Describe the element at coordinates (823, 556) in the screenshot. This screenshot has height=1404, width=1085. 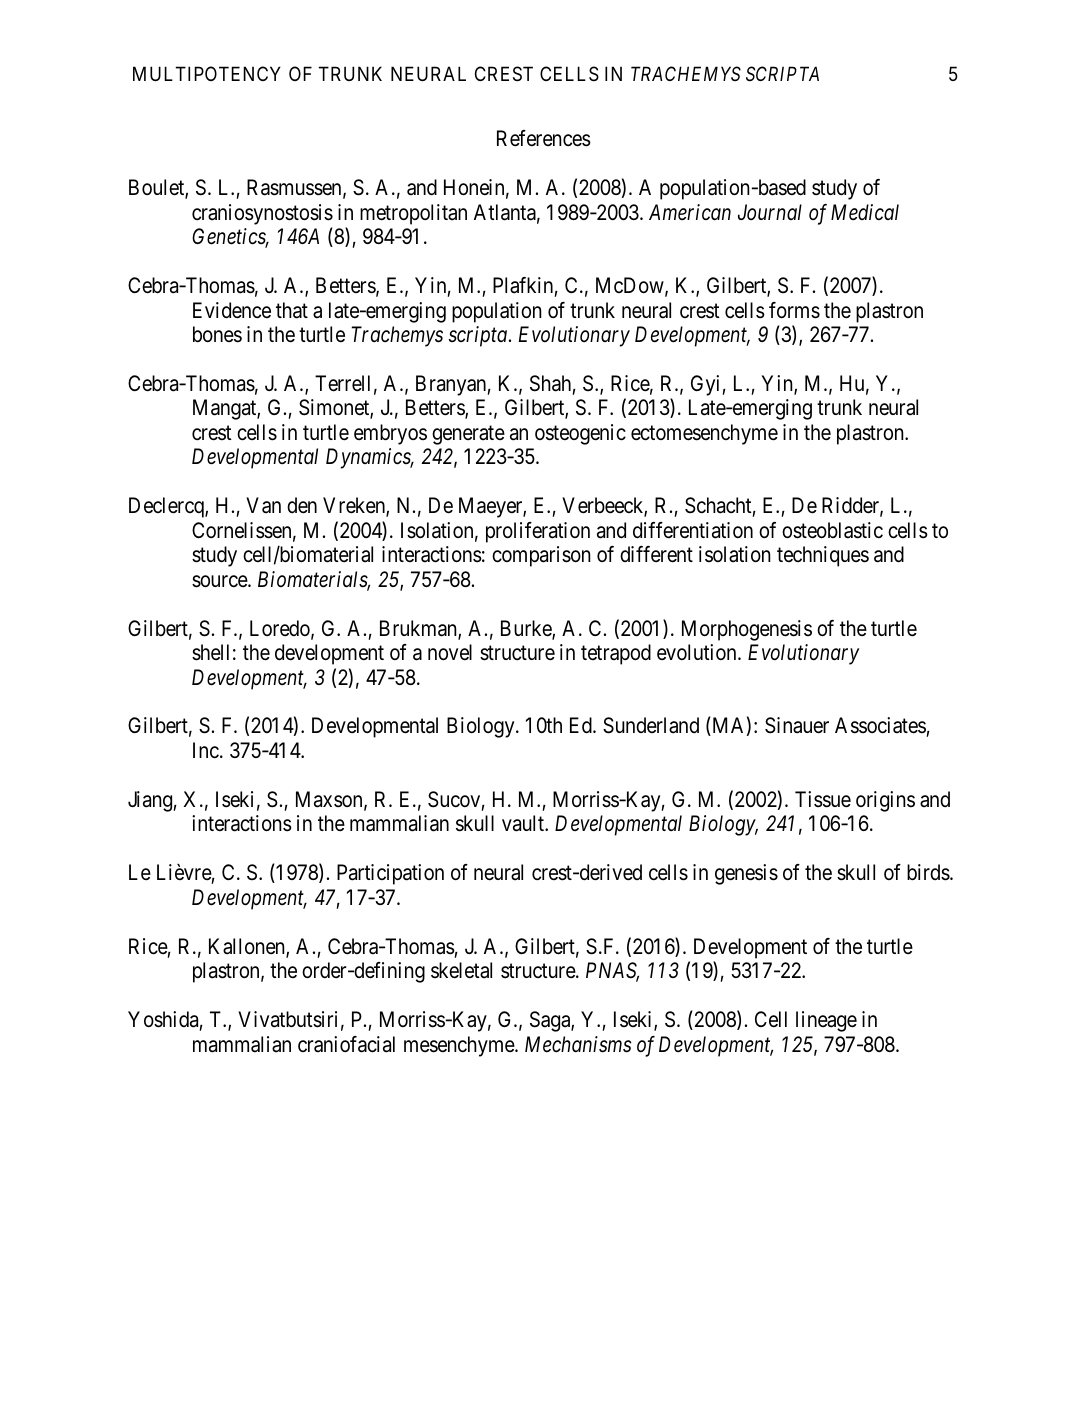
I see `techniques` at that location.
